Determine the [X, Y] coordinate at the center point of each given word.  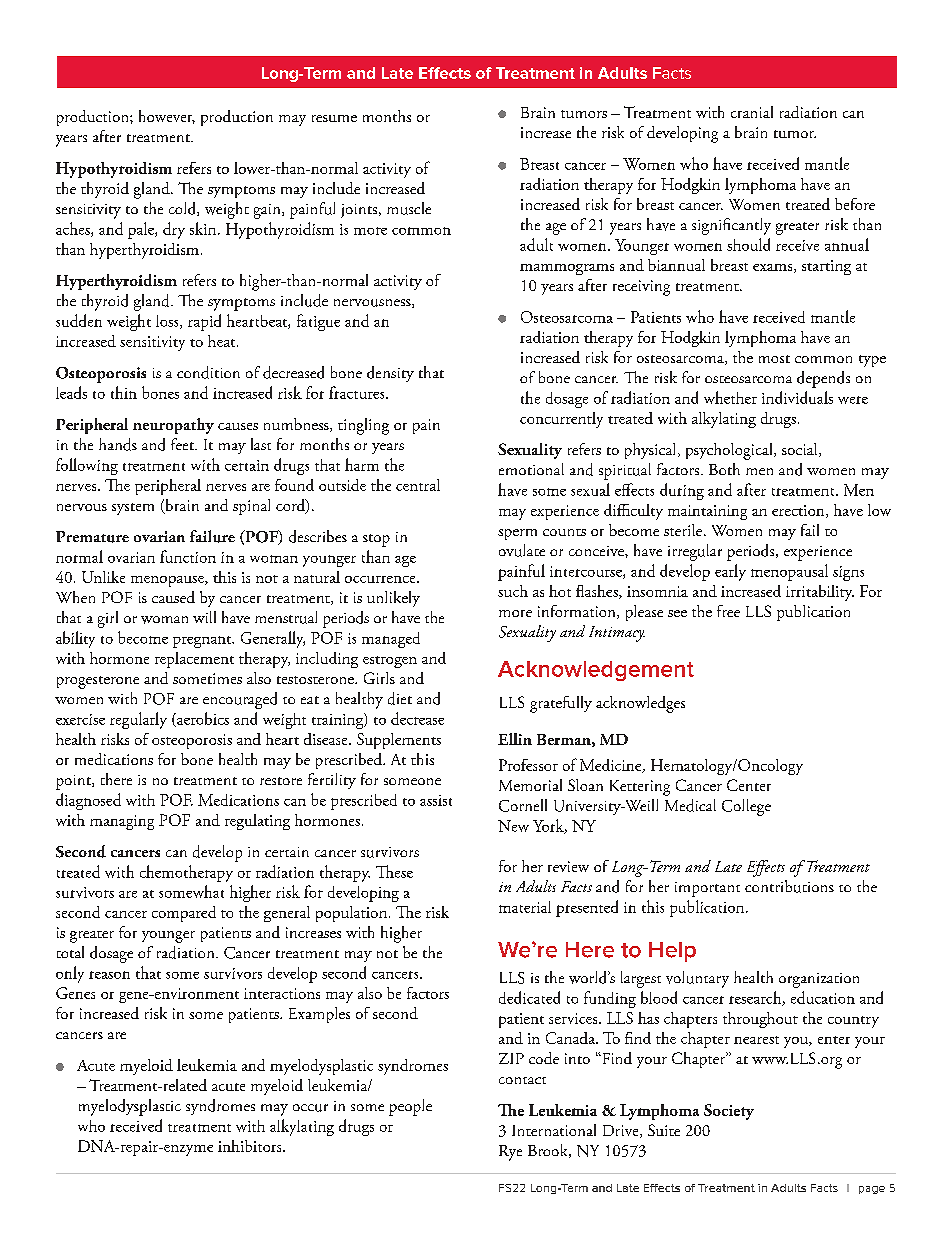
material [525, 907]
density [390, 374]
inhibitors [251, 1146]
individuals [797, 397]
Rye [510, 1153]
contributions [789, 886]
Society [729, 1112]
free [728, 611]
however [167, 117]
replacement [194, 660]
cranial [752, 112]
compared [184, 914]
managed [391, 640]
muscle [409, 208]
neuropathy [173, 426]
